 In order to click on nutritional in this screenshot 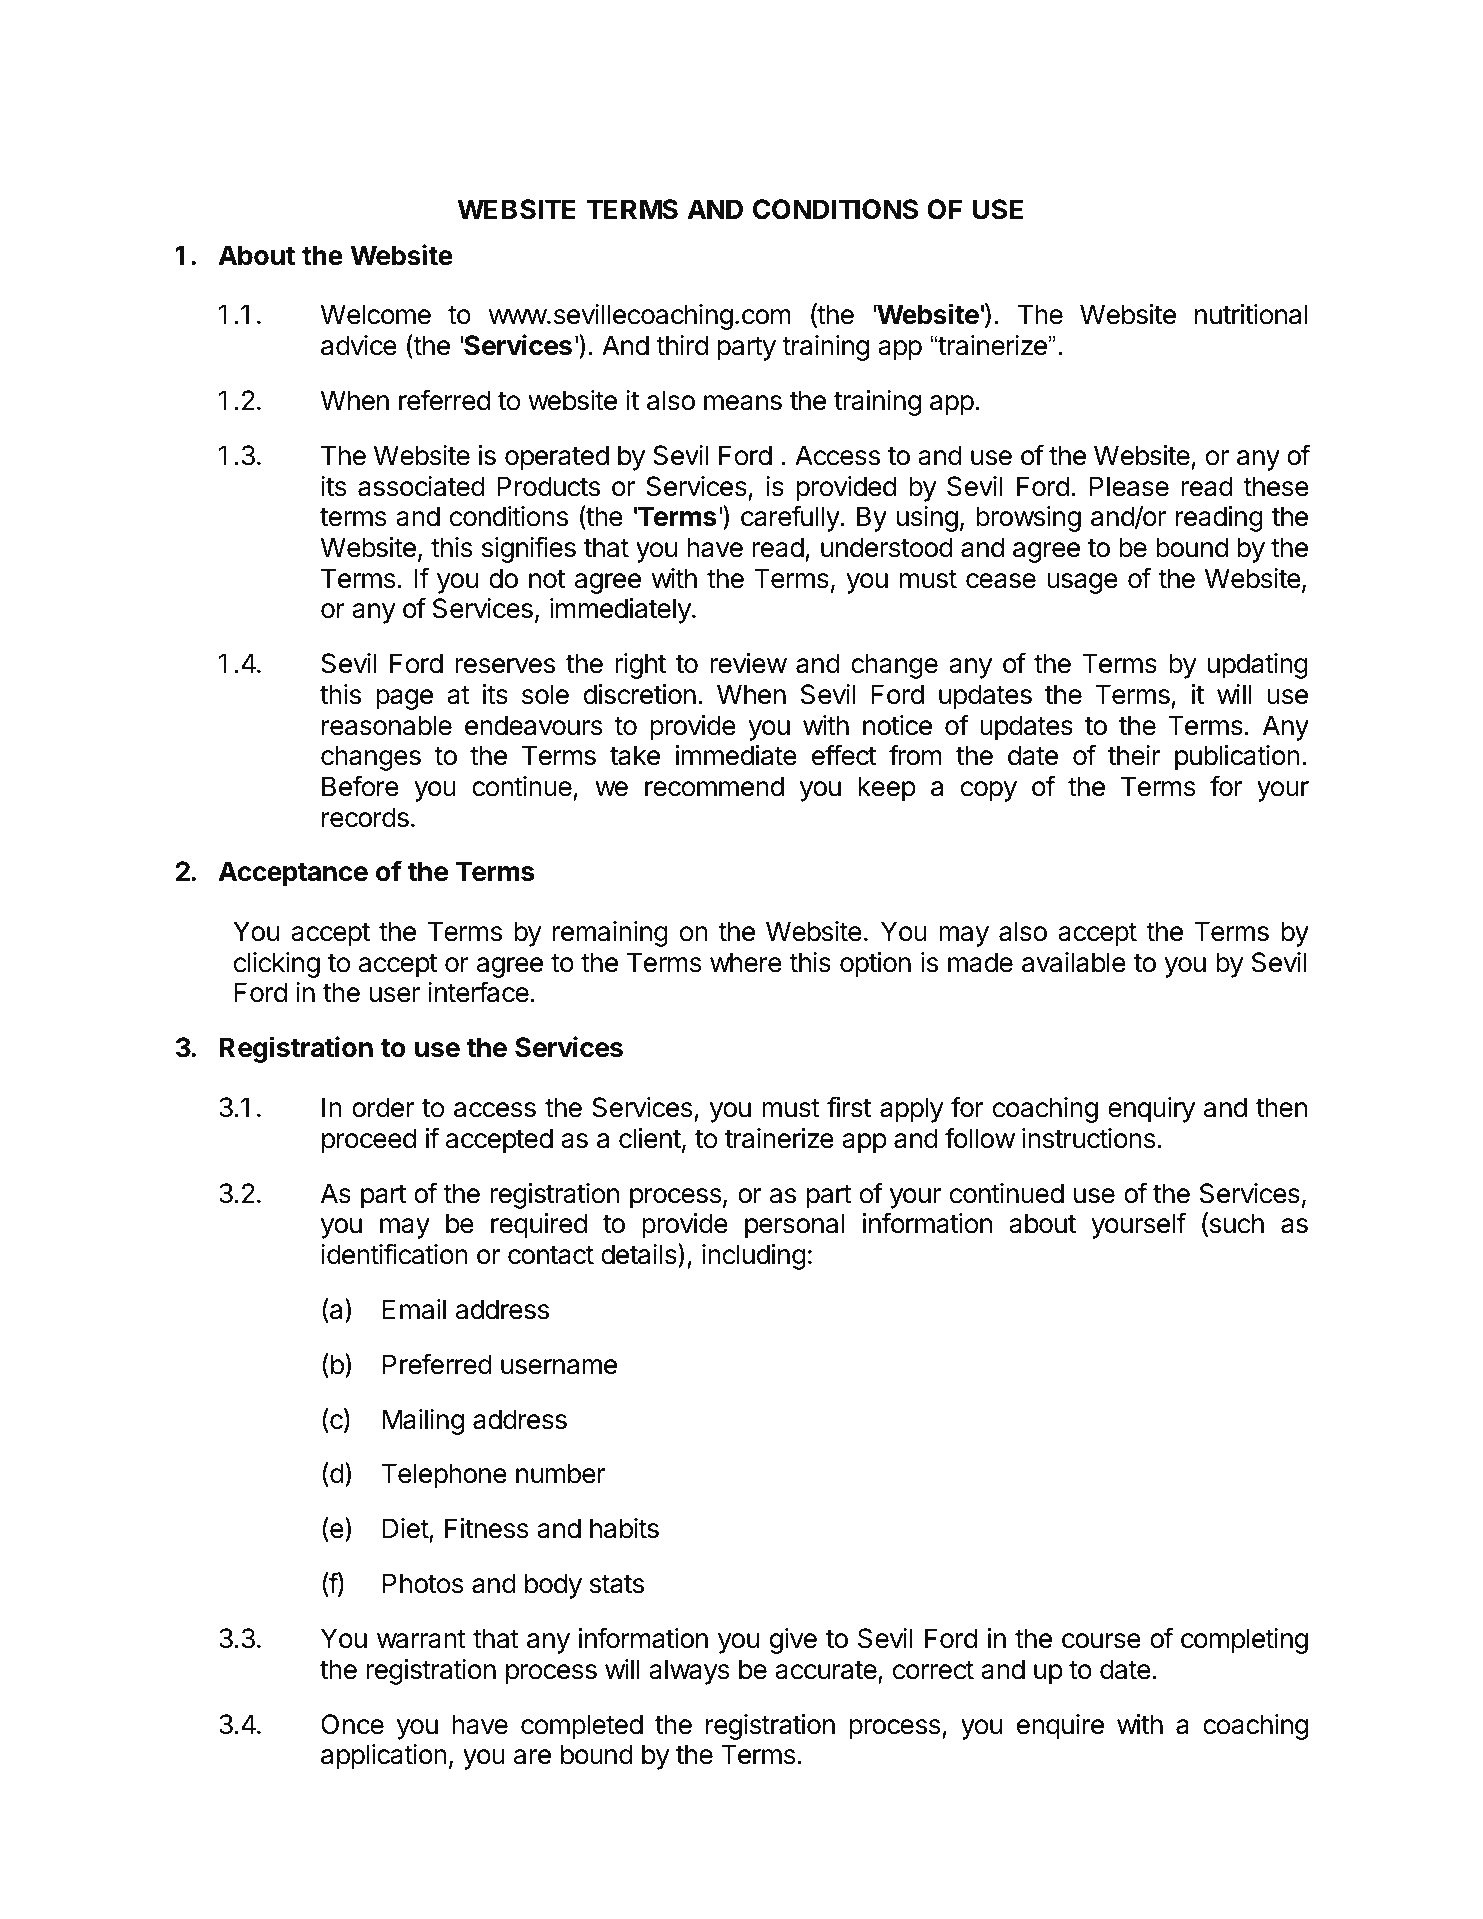, I will do `click(1251, 314)`.
